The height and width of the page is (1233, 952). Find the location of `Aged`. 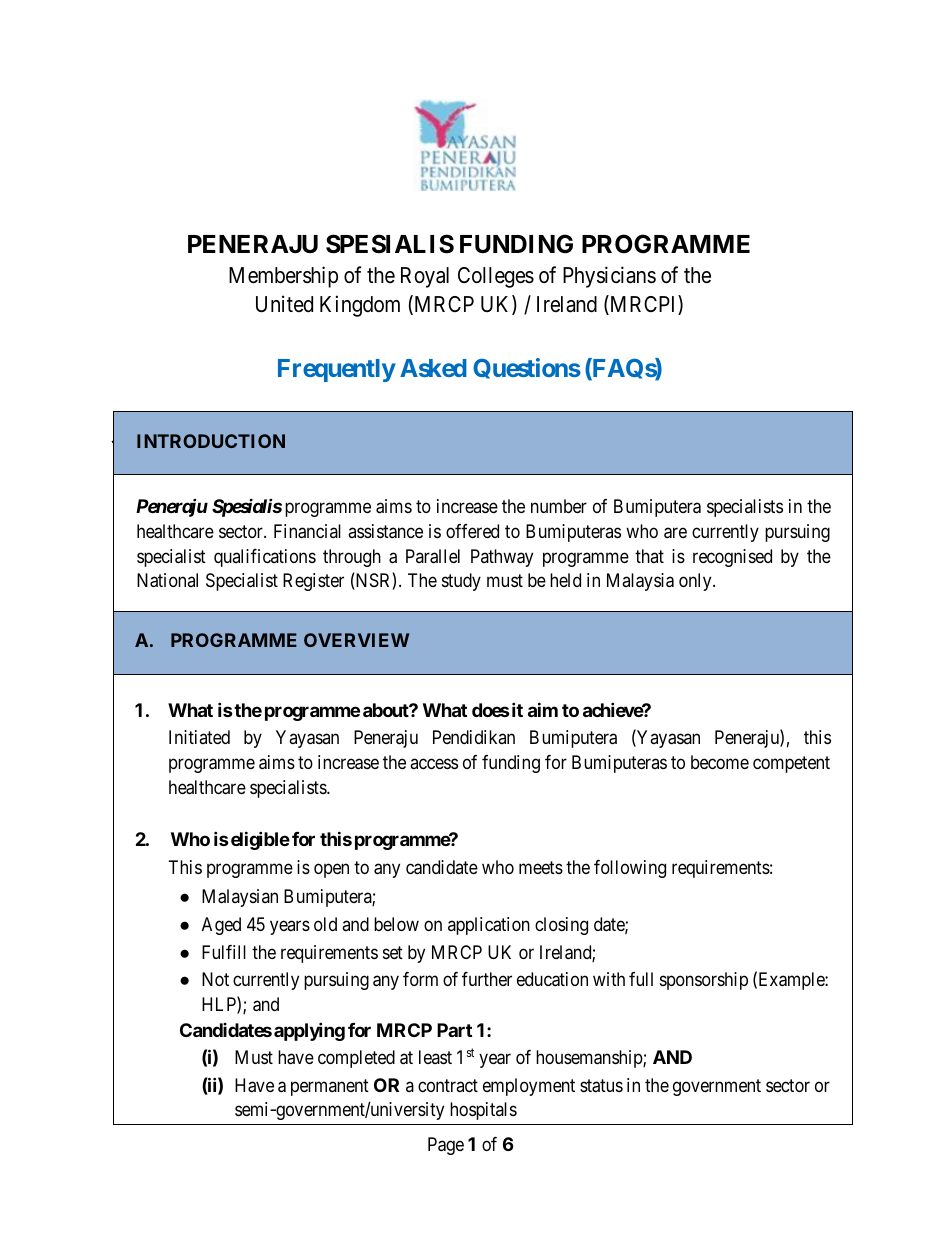

Aged is located at coordinates (221, 926).
